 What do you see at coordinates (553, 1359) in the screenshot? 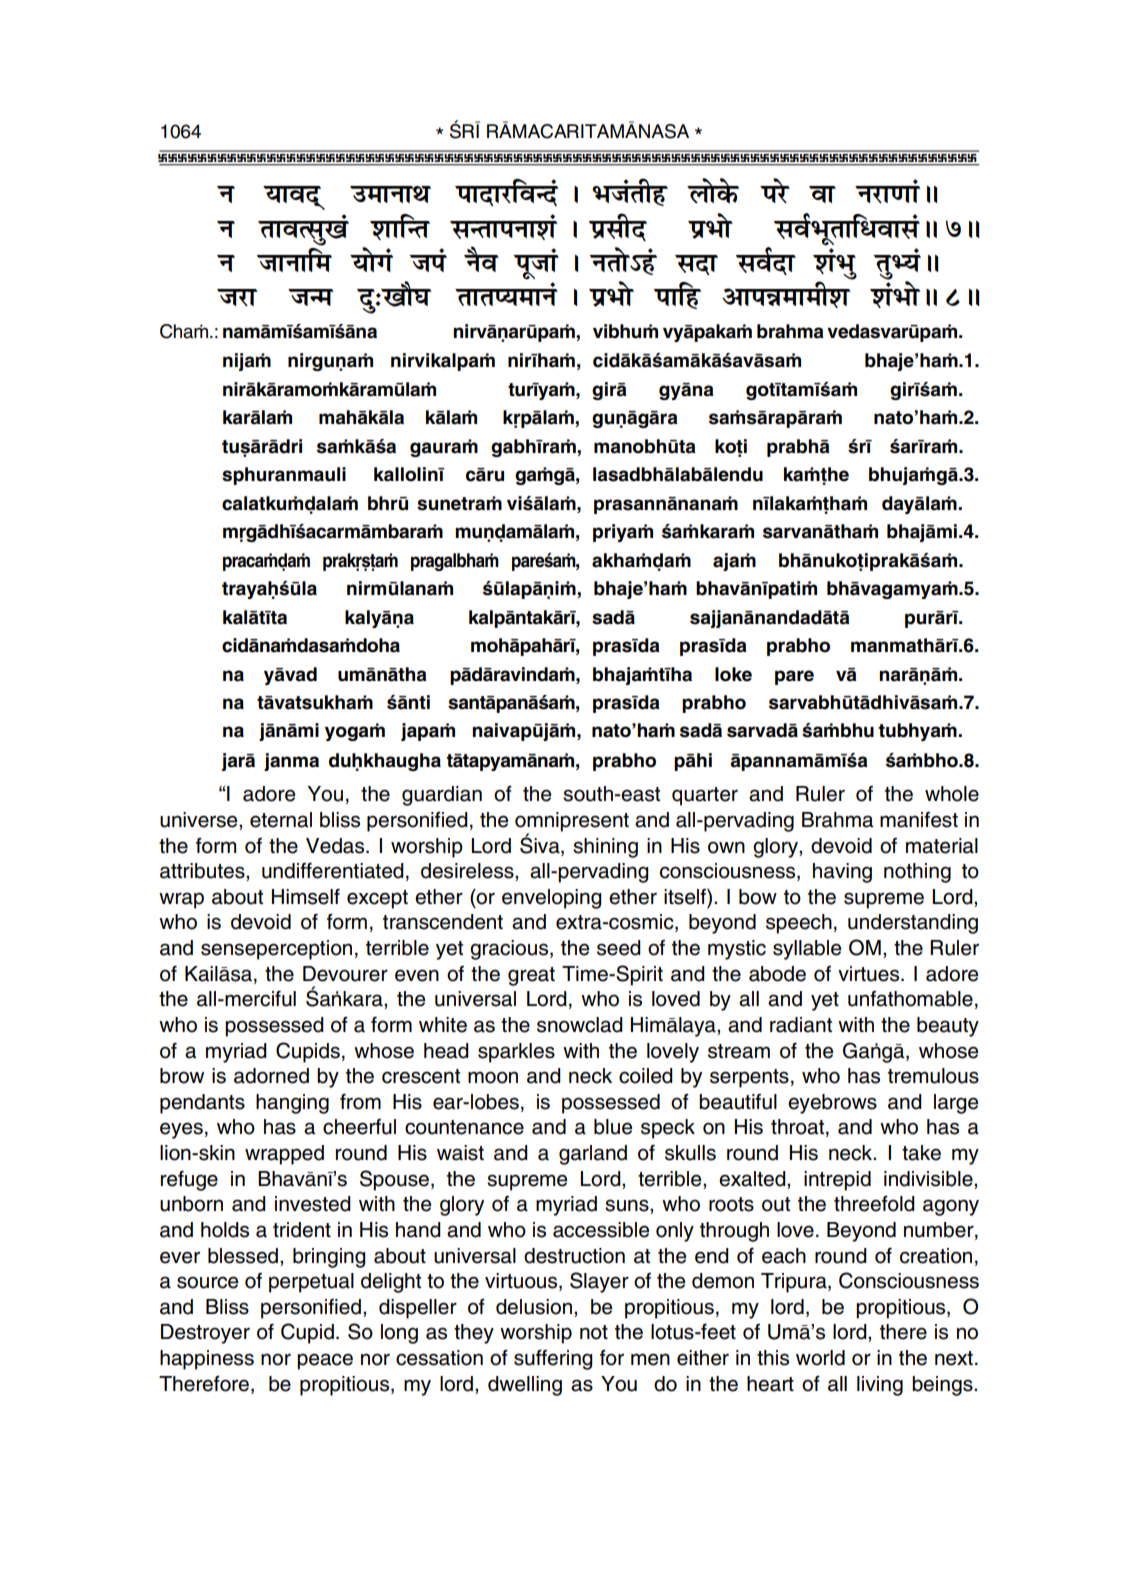
I see `suffering` at bounding box center [553, 1359].
